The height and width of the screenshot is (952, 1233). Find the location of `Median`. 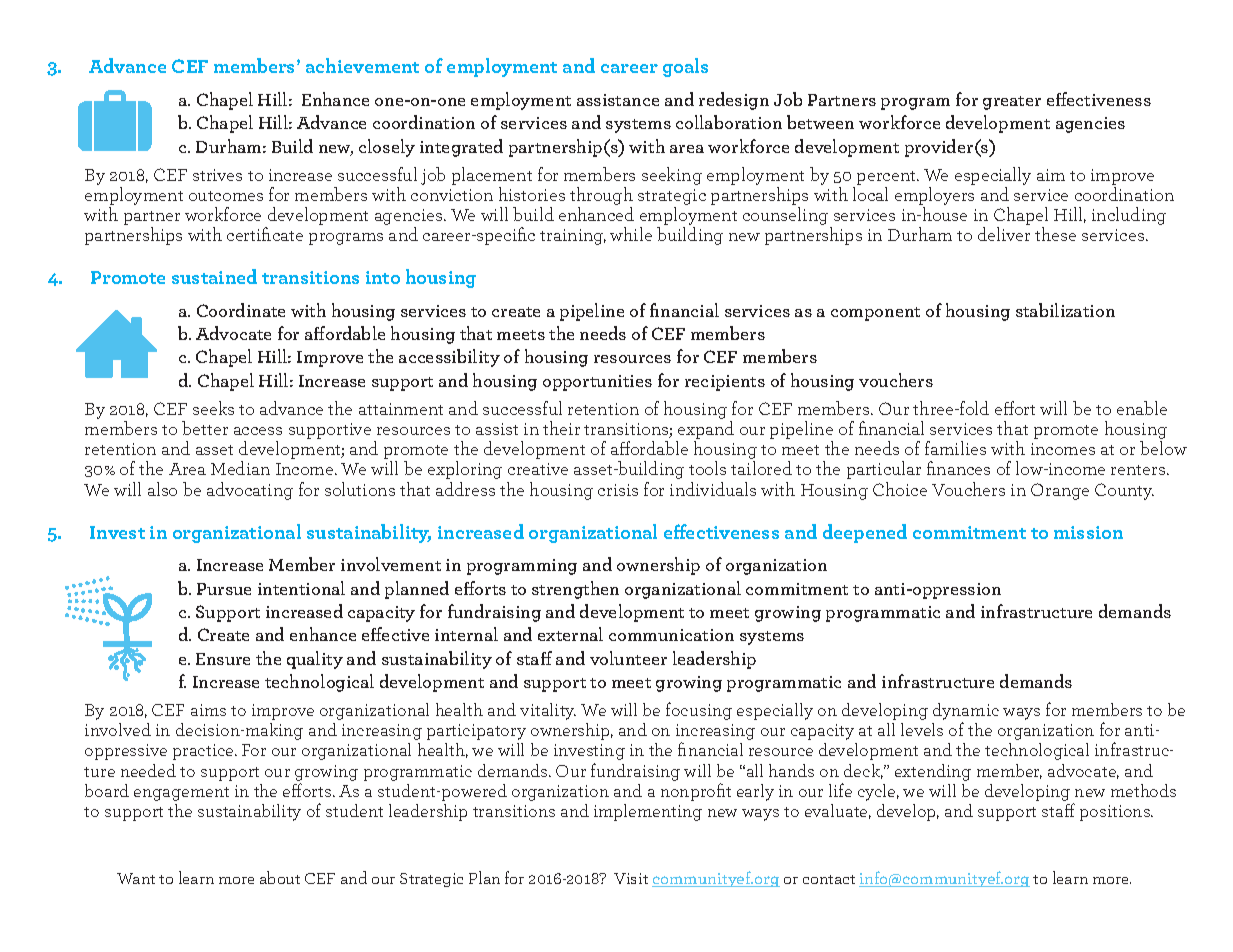

Median is located at coordinates (240, 468).
